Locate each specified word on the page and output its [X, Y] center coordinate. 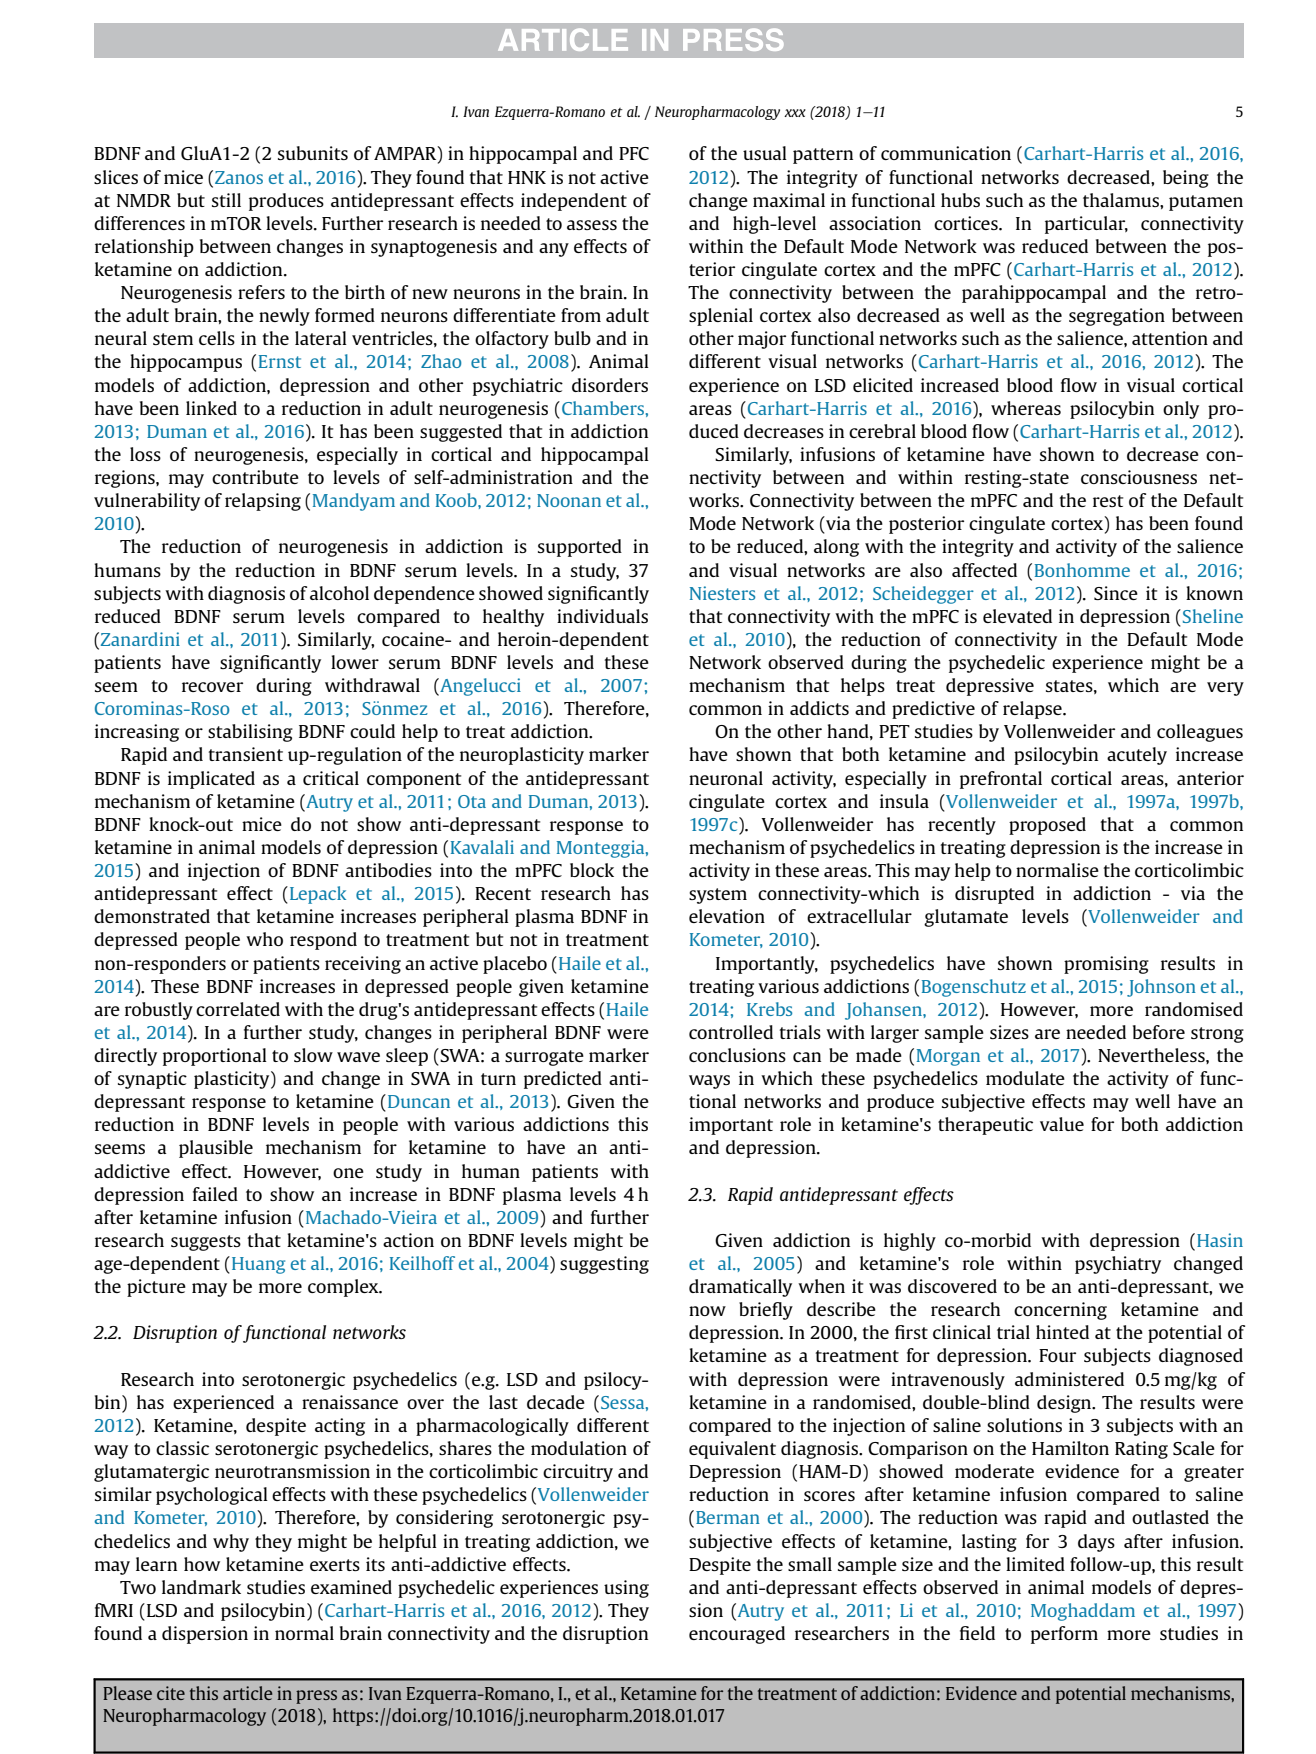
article [247, 1693]
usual [765, 153]
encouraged [737, 1635]
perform [1064, 1635]
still [226, 200]
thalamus [1122, 200]
